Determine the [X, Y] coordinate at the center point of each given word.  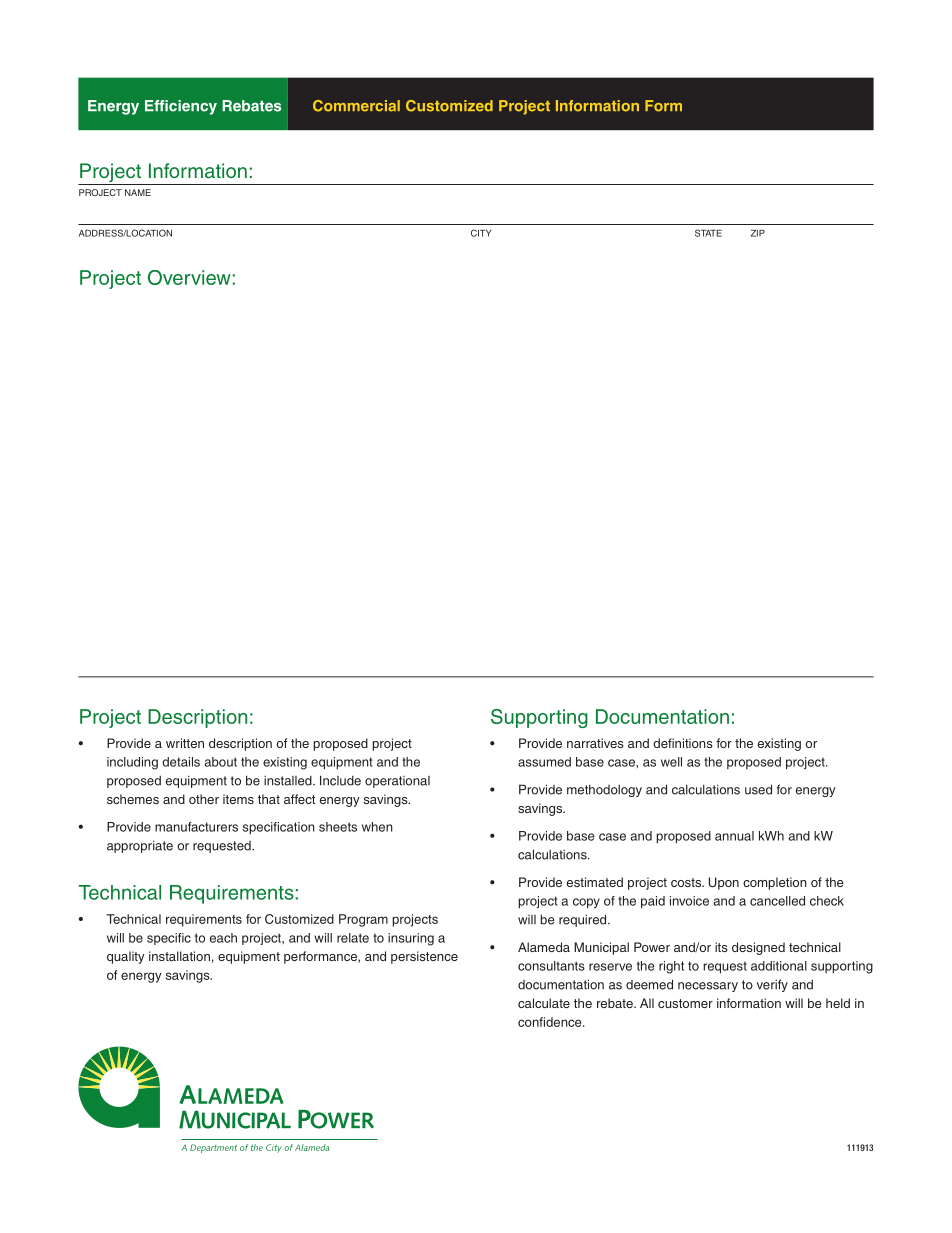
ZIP [758, 233]
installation [179, 956]
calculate [544, 1003]
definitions [683, 743]
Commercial [356, 106]
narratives [595, 743]
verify [772, 985]
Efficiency [181, 107]
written [185, 743]
